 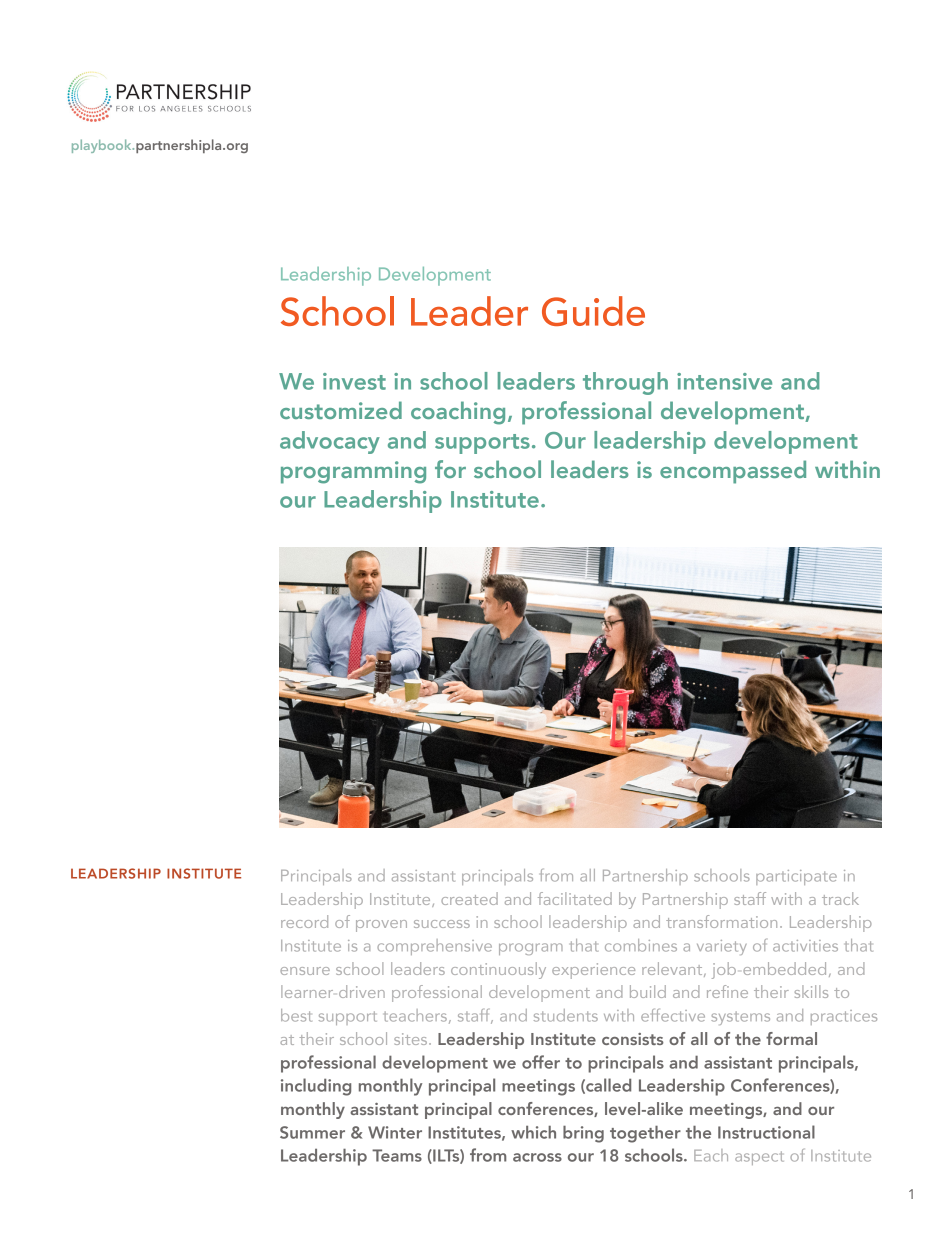 What do you see at coordinates (583, 1134) in the document?
I see `bring` at bounding box center [583, 1134].
